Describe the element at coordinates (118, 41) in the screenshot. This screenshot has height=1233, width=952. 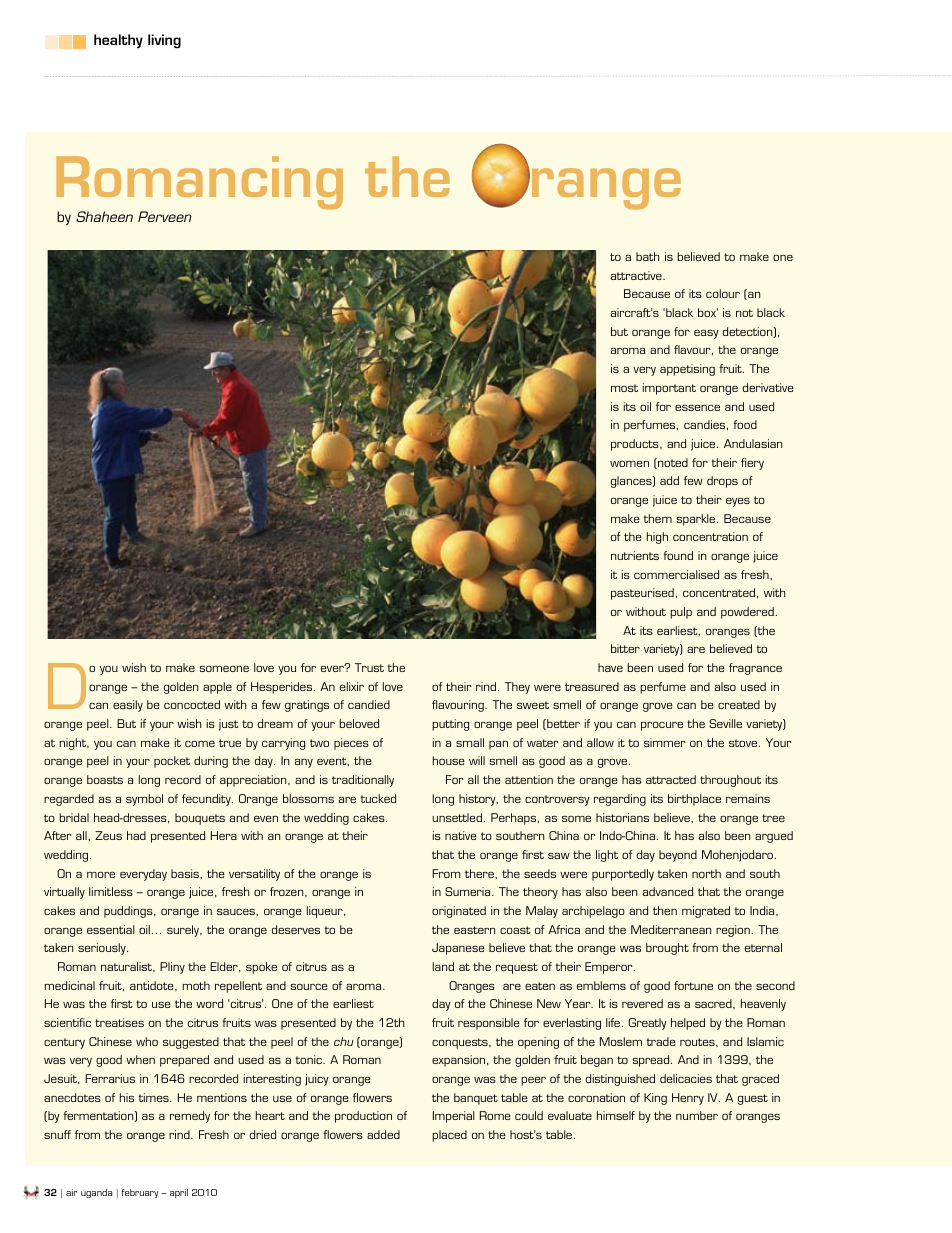
I see `healthy` at that location.
